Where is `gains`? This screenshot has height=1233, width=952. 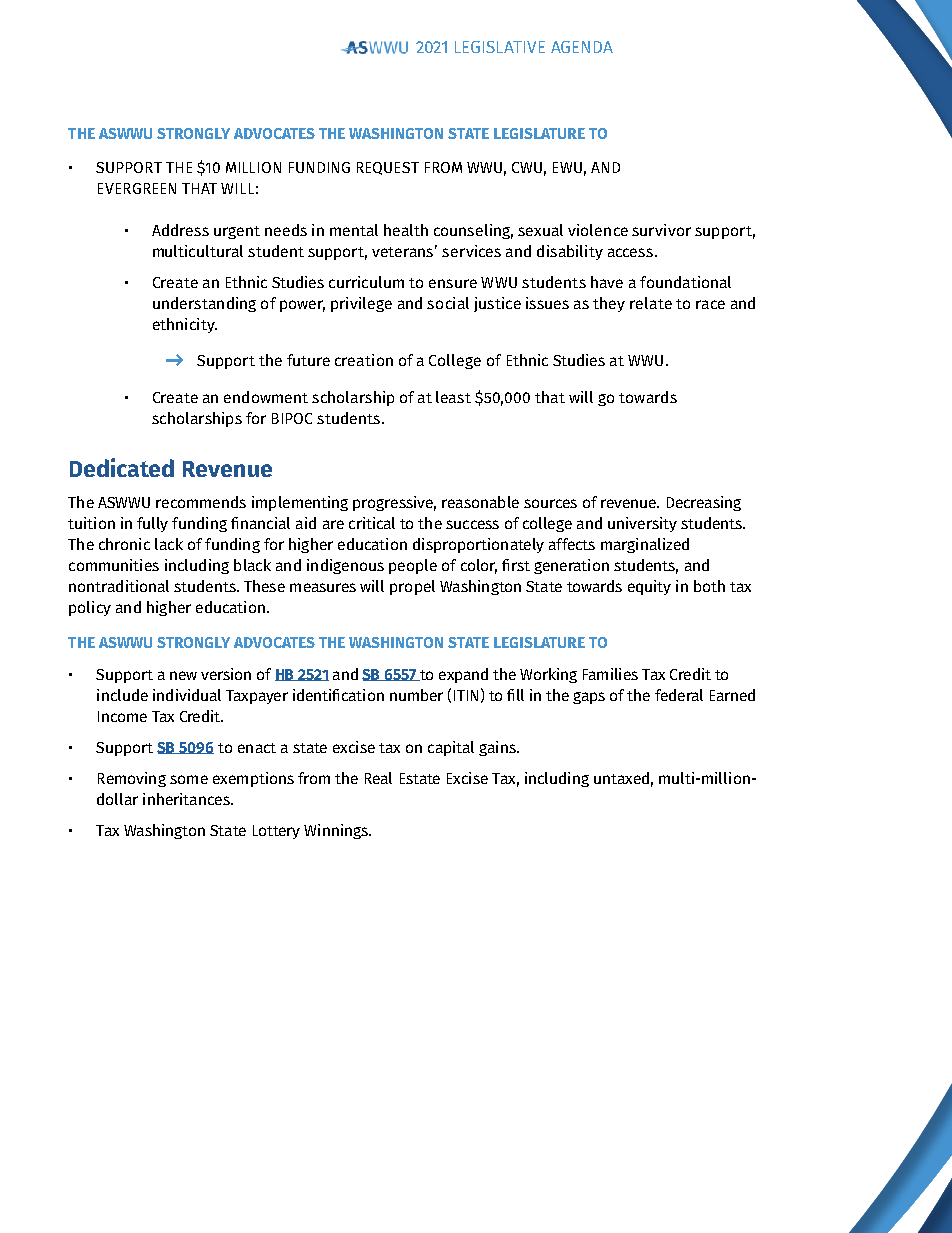 gains is located at coordinates (498, 748).
